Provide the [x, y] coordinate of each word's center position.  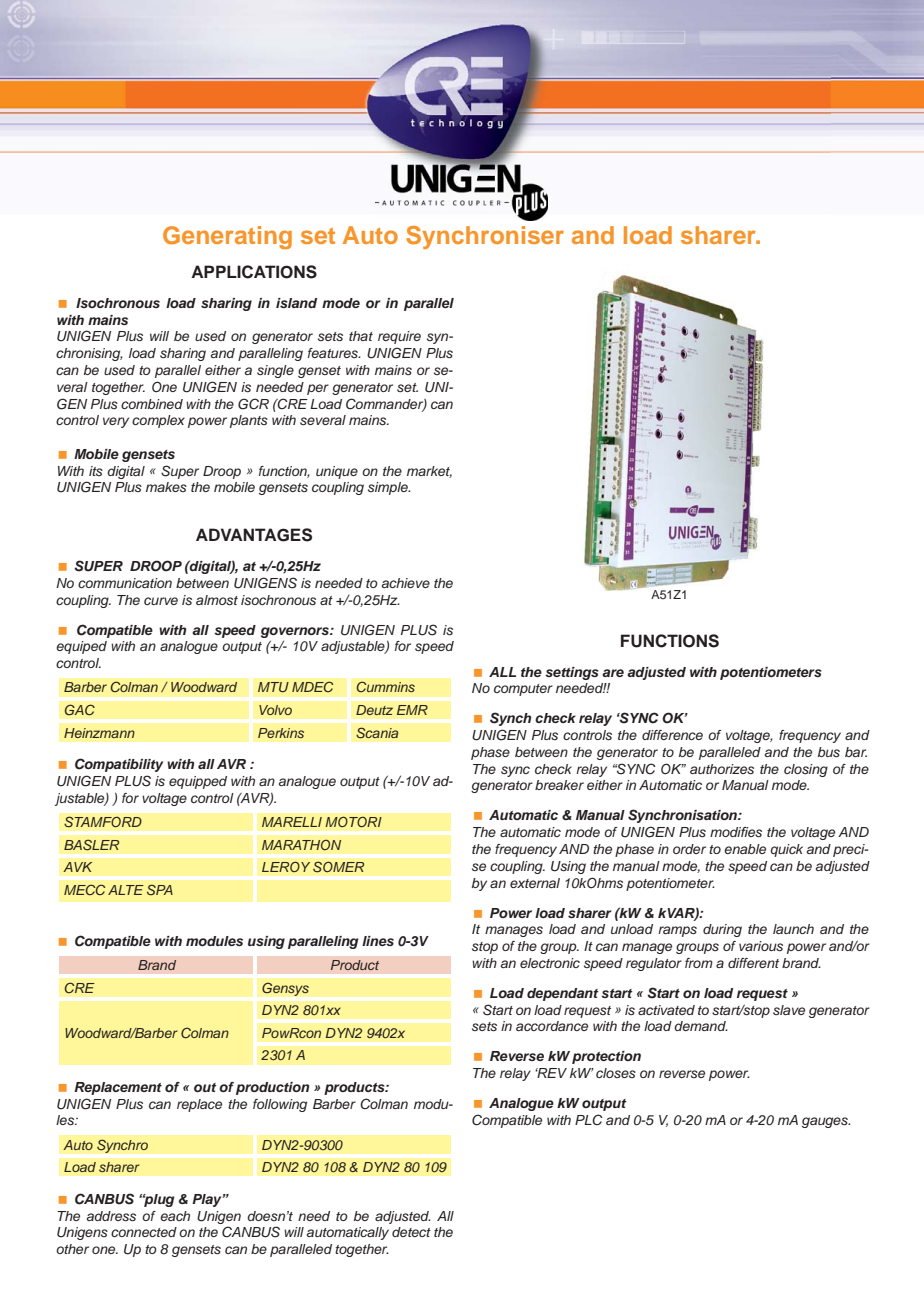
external [535, 883]
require [399, 337]
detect [411, 1232]
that [361, 336]
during [722, 930]
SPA [160, 889]
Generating [227, 237]
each [175, 1216]
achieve [406, 583]
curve [161, 601]
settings [572, 673]
